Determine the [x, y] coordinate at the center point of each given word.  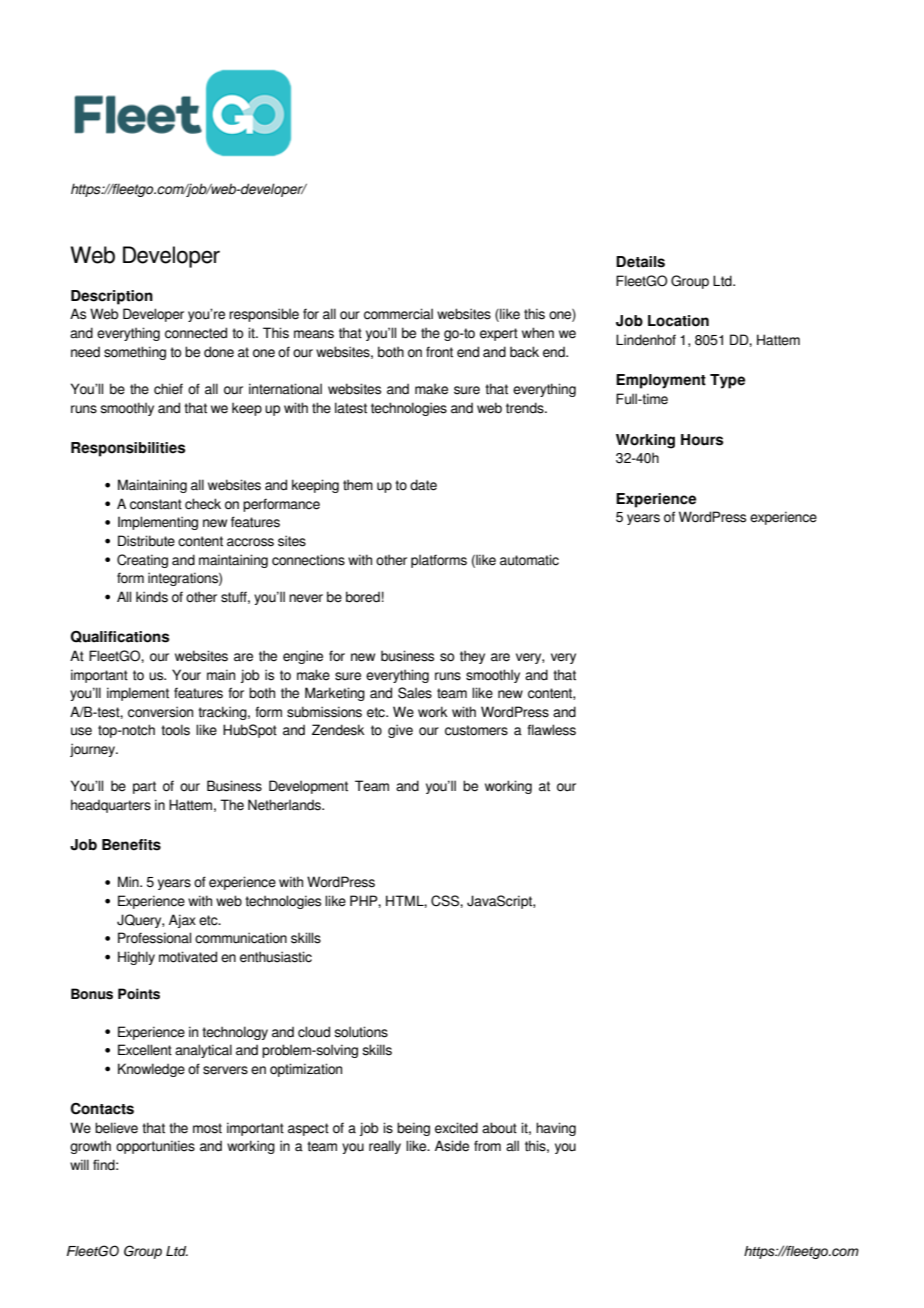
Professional [154, 938]
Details [640, 262]
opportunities [155, 1147]
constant [156, 504]
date [423, 485]
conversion [160, 712]
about [499, 1128]
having [556, 1129]
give [400, 731]
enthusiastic [276, 957]
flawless [551, 730]
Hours [702, 440]
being [413, 1129]
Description [112, 297]
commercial [398, 314]
